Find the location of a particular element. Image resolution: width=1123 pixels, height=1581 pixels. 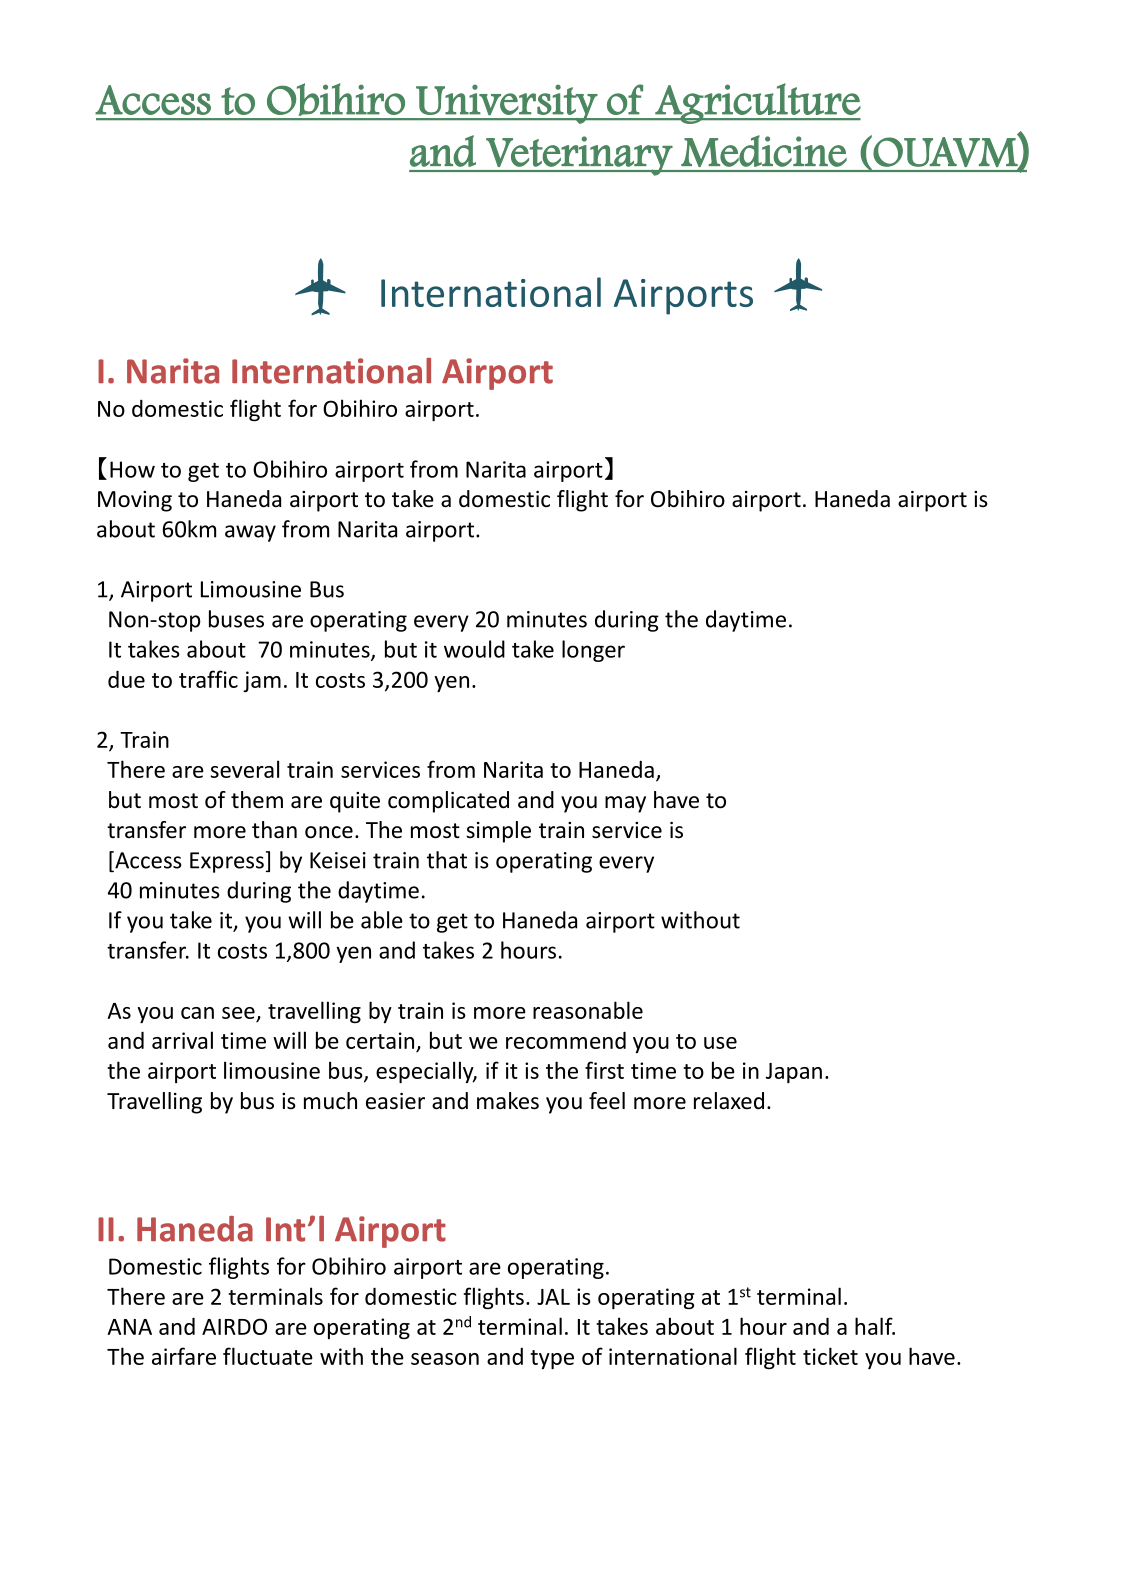

Veterinary is located at coordinates (579, 156).
